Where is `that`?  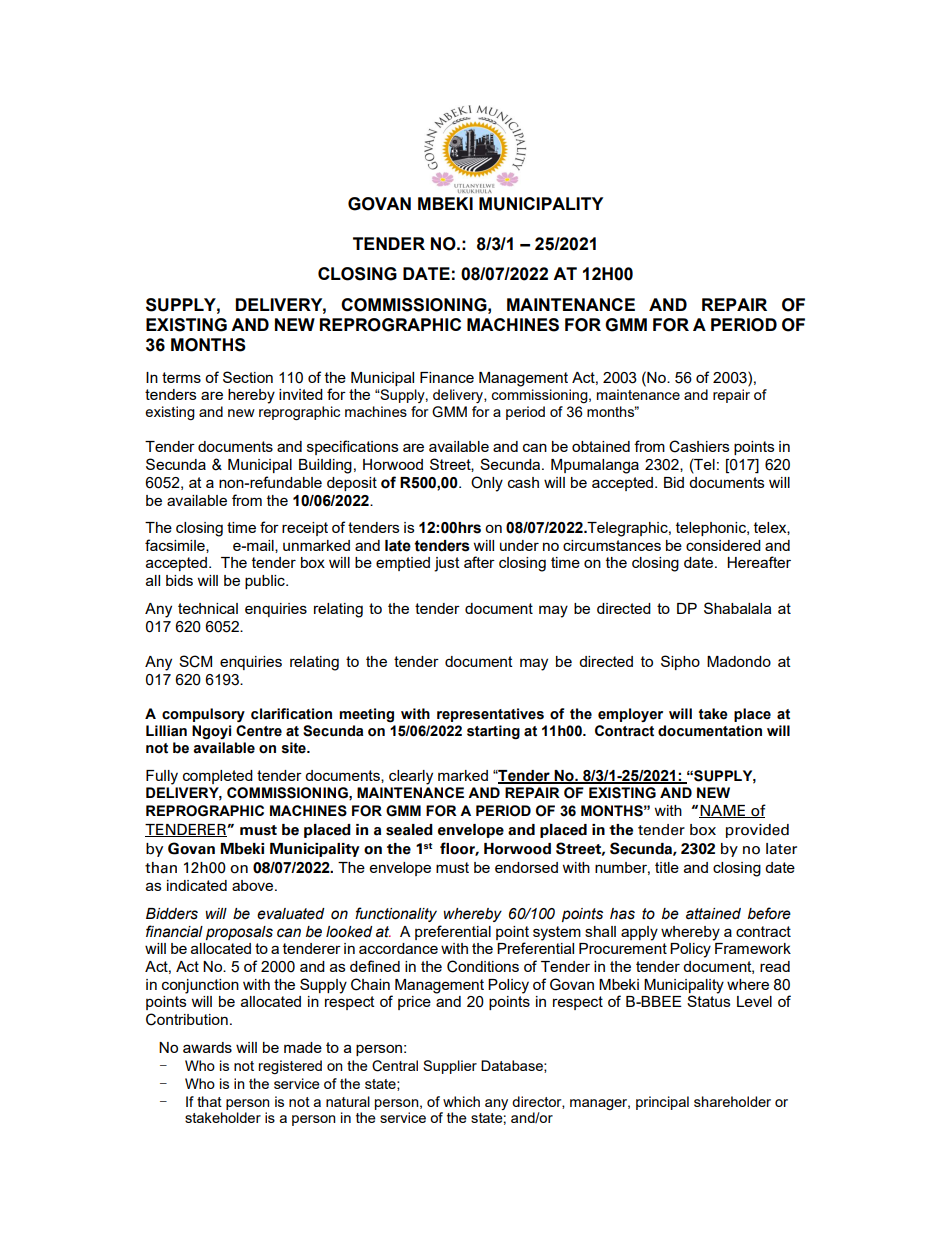 that is located at coordinates (209, 1101).
